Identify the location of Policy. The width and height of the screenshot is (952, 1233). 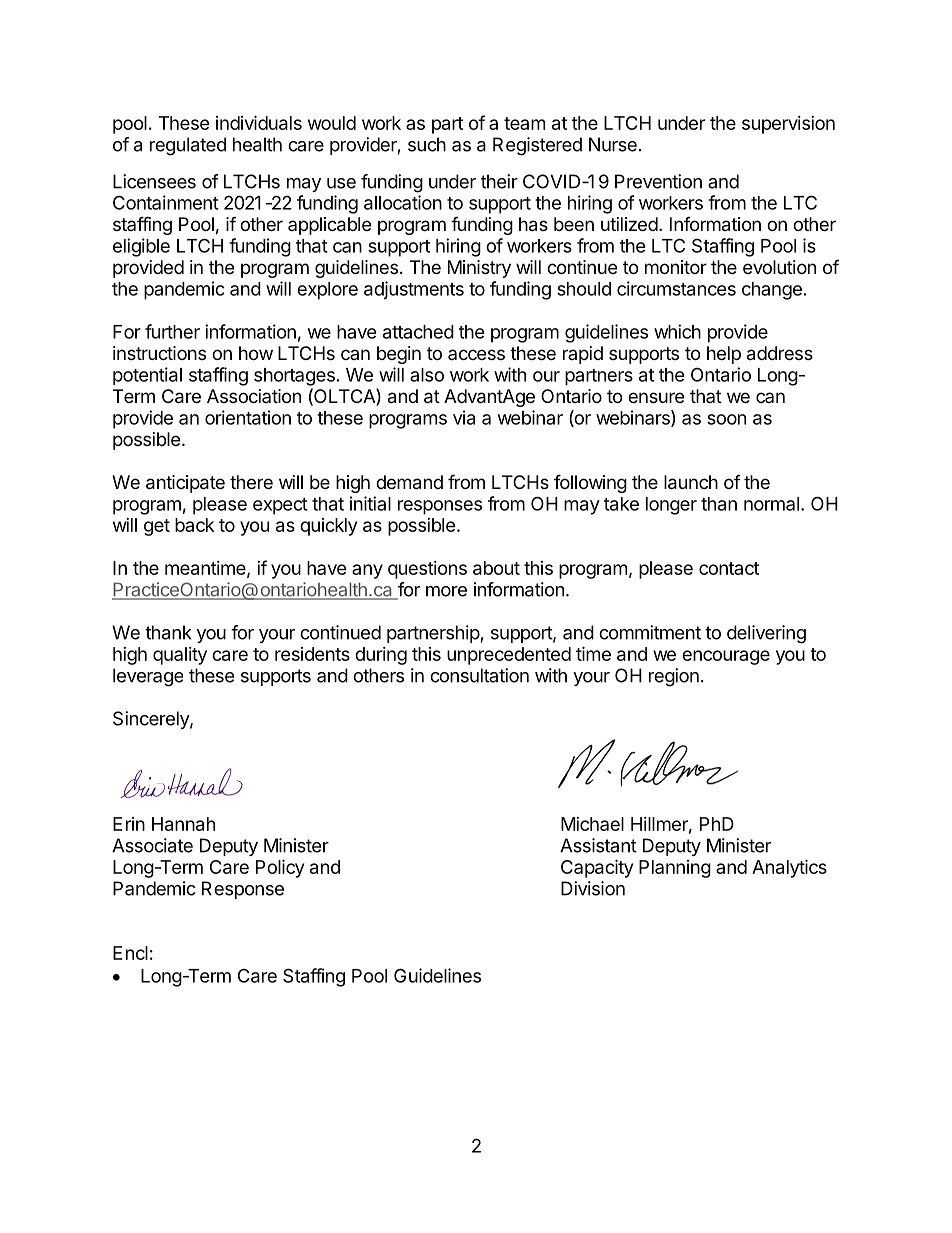
(280, 868).
